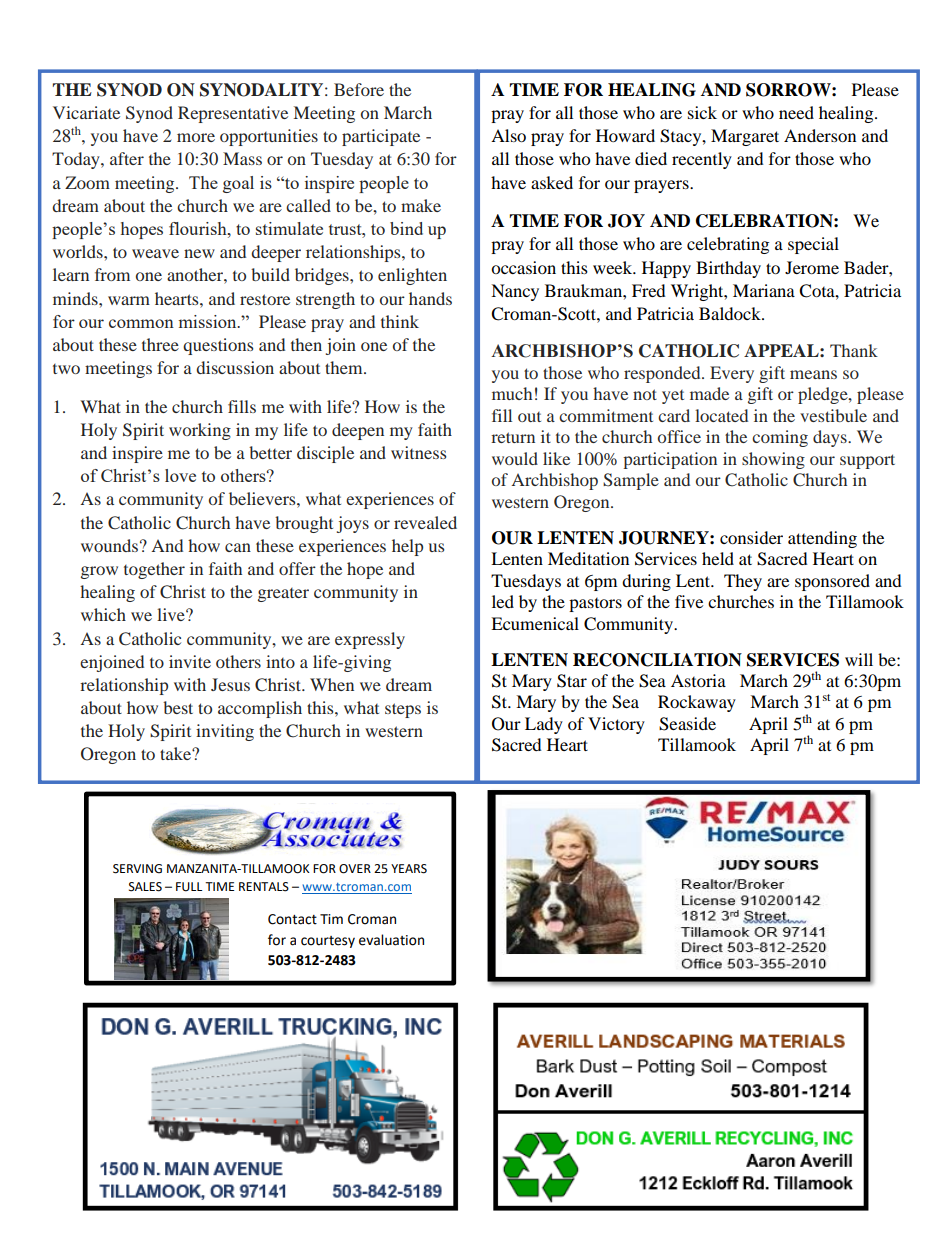 Image resolution: width=952 pixels, height=1233 pixels. What do you see at coordinates (176, 753) in the screenshot?
I see `take` at bounding box center [176, 753].
